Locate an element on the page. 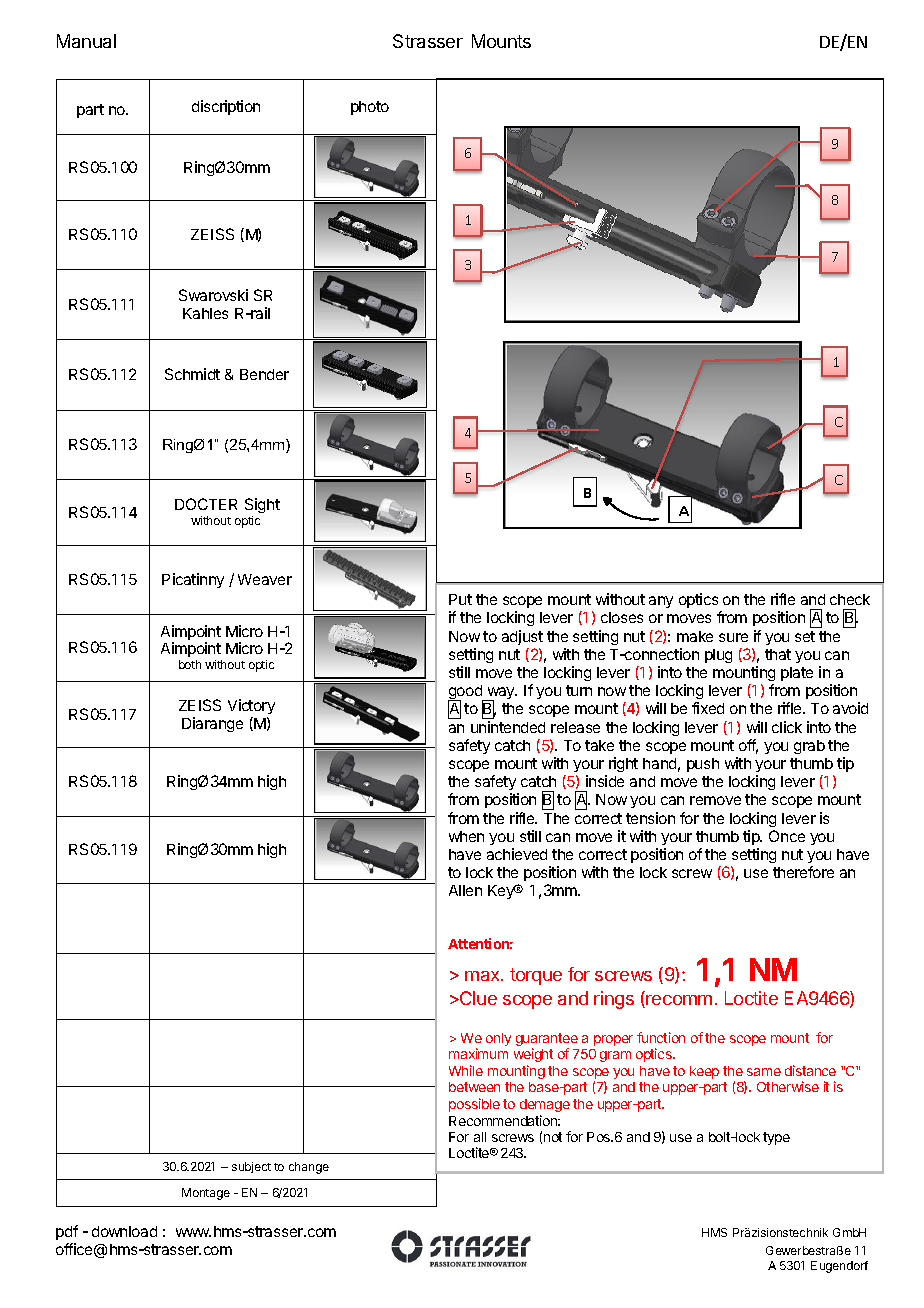  Montage is located at coordinates (206, 1194).
